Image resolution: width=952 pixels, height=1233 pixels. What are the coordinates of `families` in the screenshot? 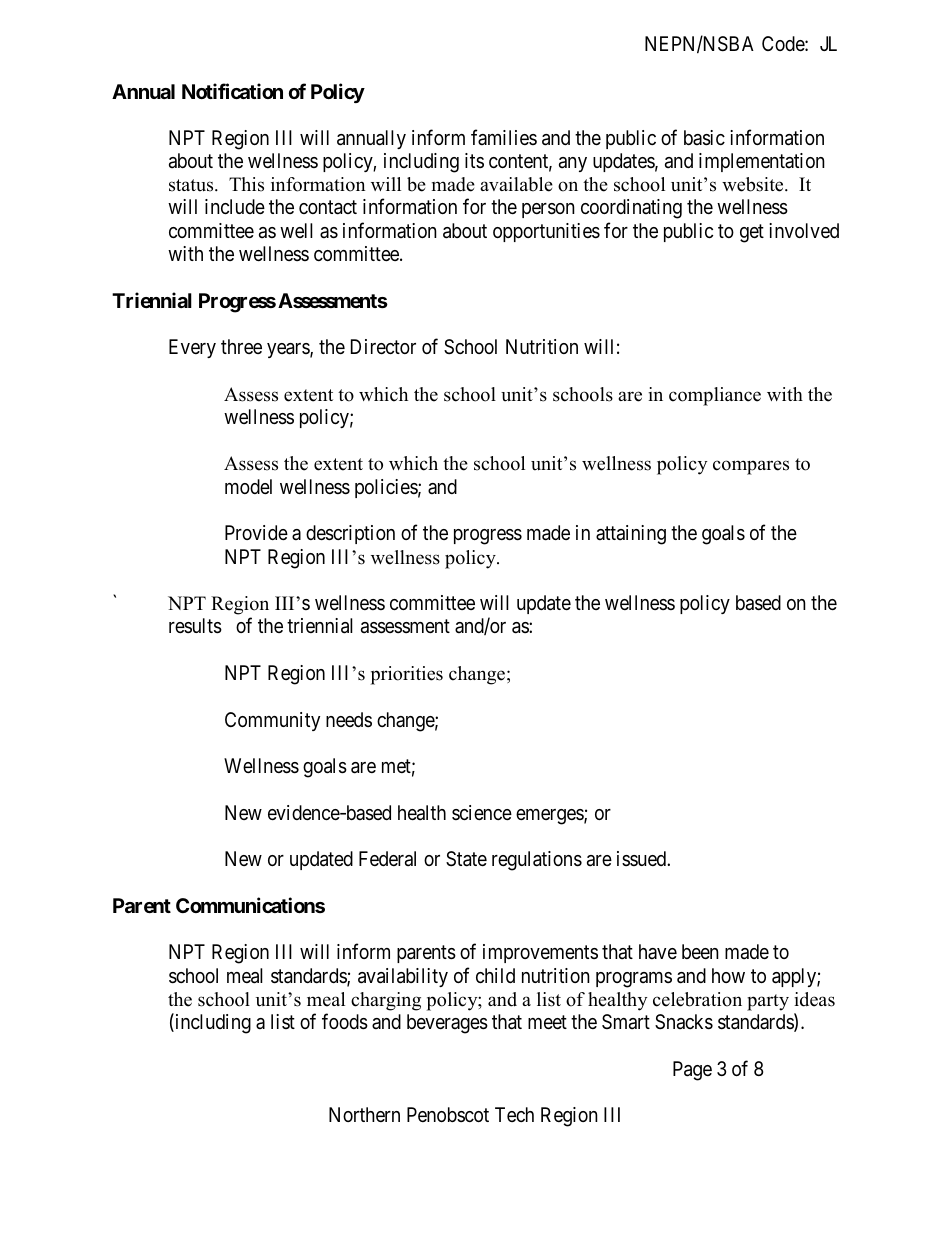 It's located at (504, 137).
